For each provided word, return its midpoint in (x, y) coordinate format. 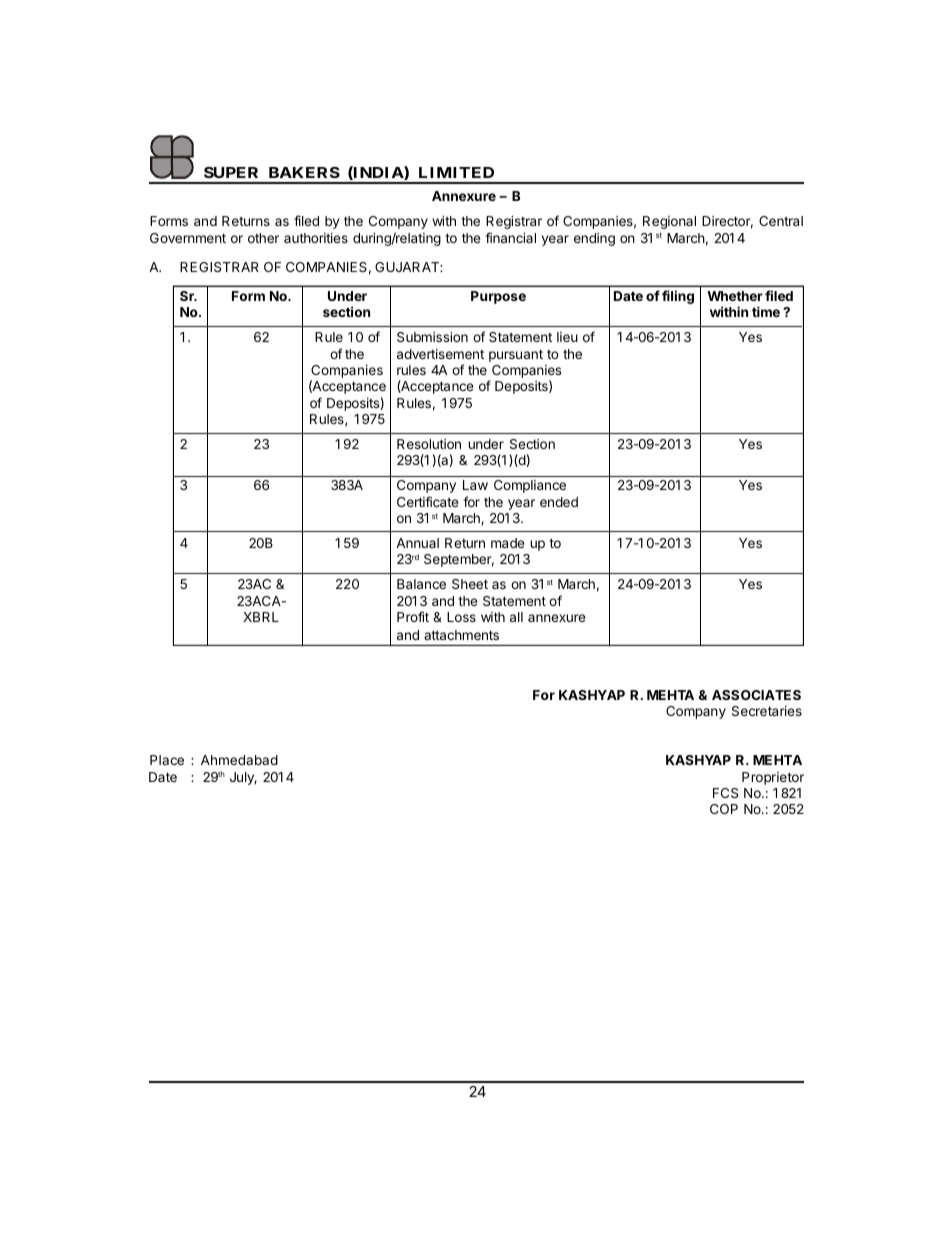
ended (559, 502)
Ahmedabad (239, 760)
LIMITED (456, 172)
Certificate (427, 501)
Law (475, 485)
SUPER (231, 172)
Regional (669, 222)
